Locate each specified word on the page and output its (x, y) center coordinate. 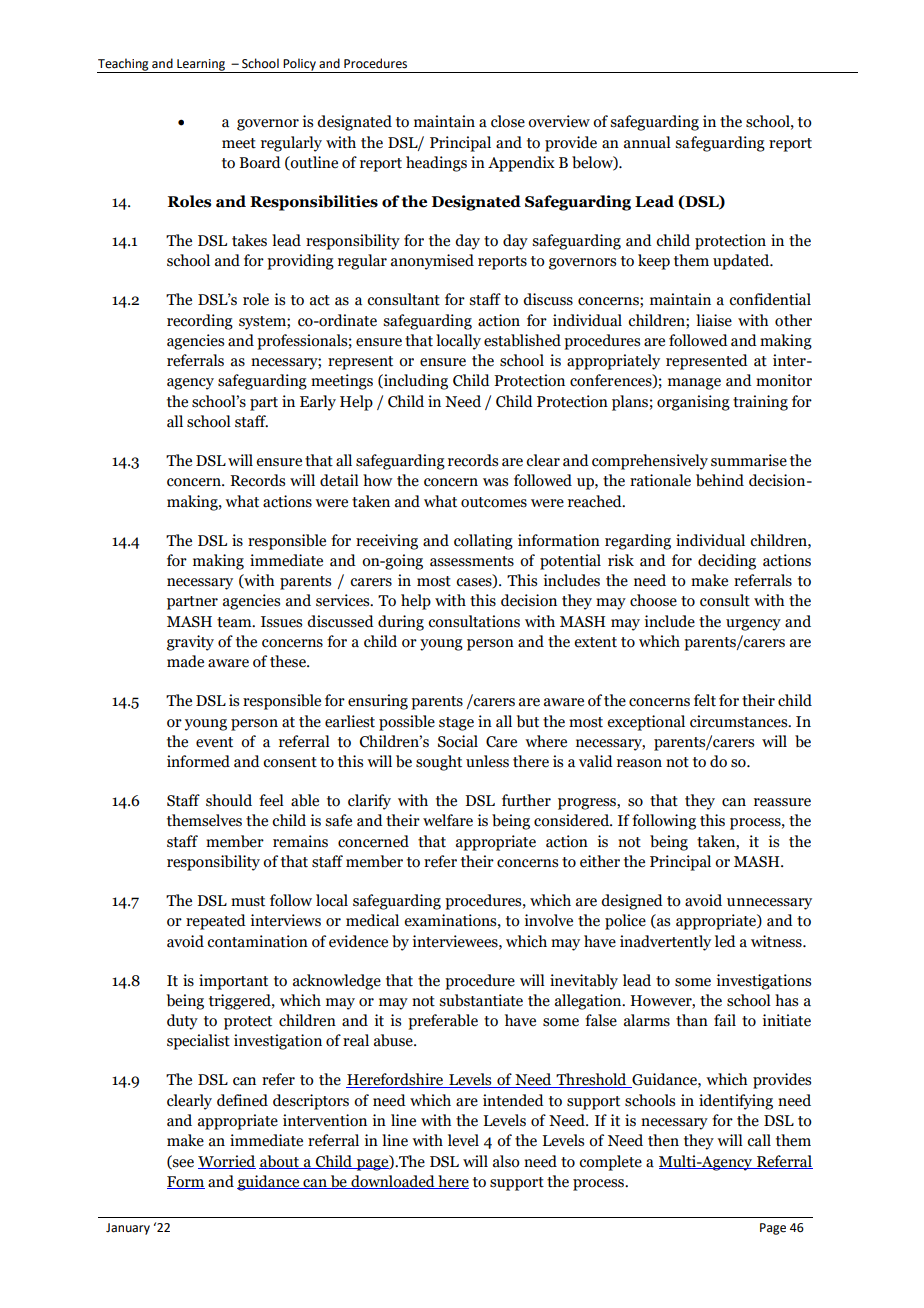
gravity (190, 643)
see (182, 1164)
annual (647, 142)
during (401, 623)
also (506, 1161)
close (508, 121)
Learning (201, 66)
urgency (753, 625)
